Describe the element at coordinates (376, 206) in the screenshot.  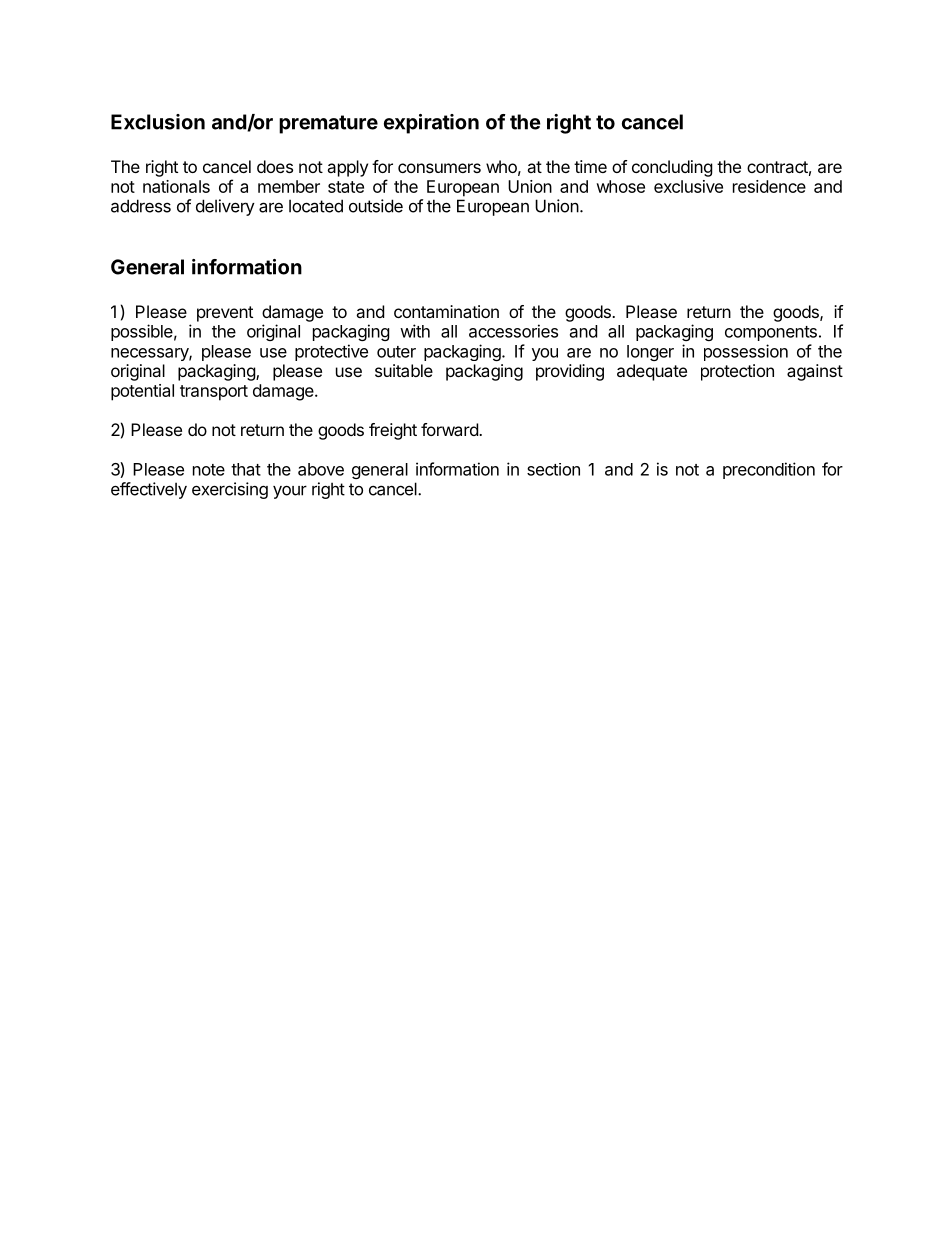
I see `outside` at that location.
